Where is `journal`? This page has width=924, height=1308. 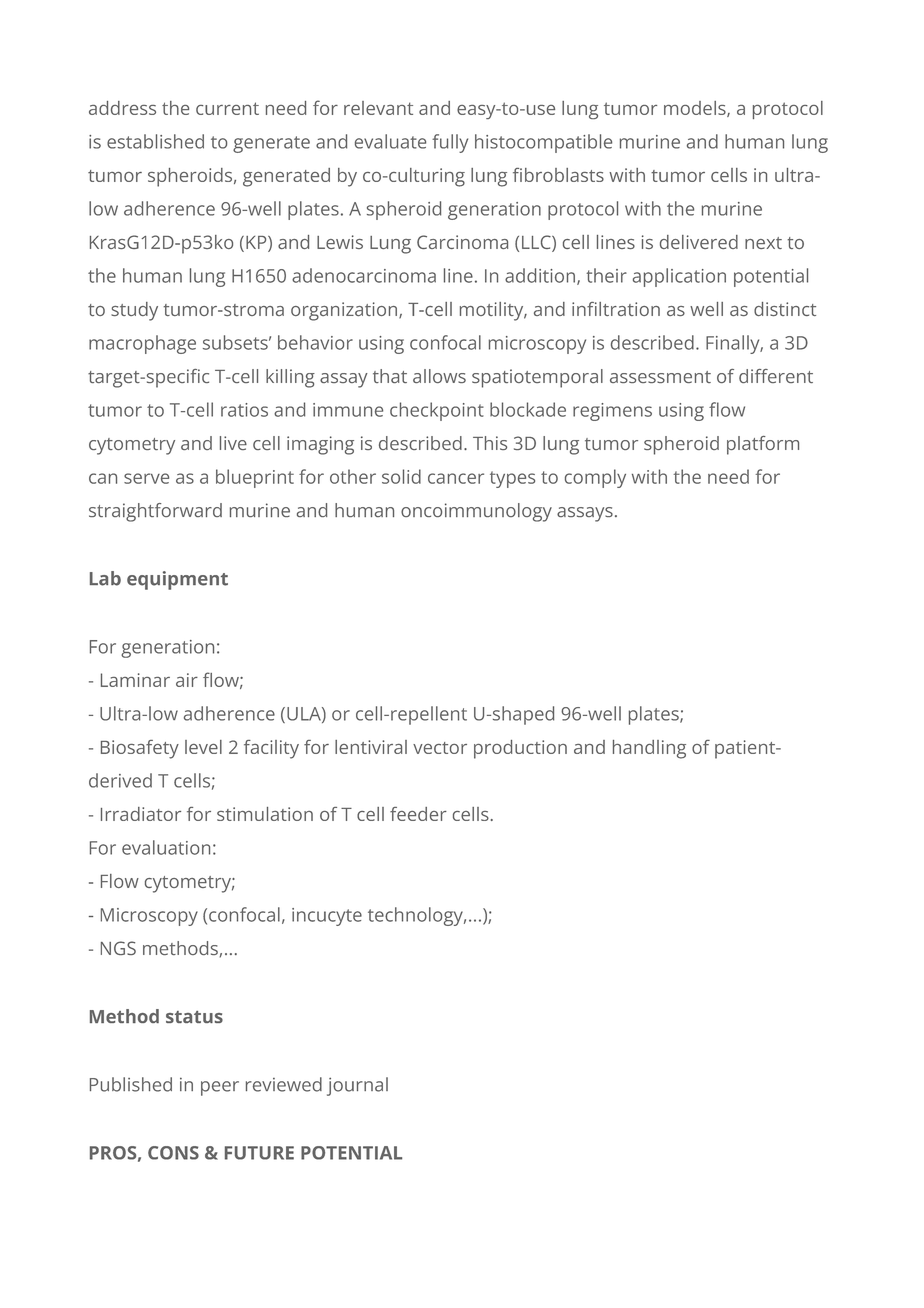
journal is located at coordinates (357, 1086).
